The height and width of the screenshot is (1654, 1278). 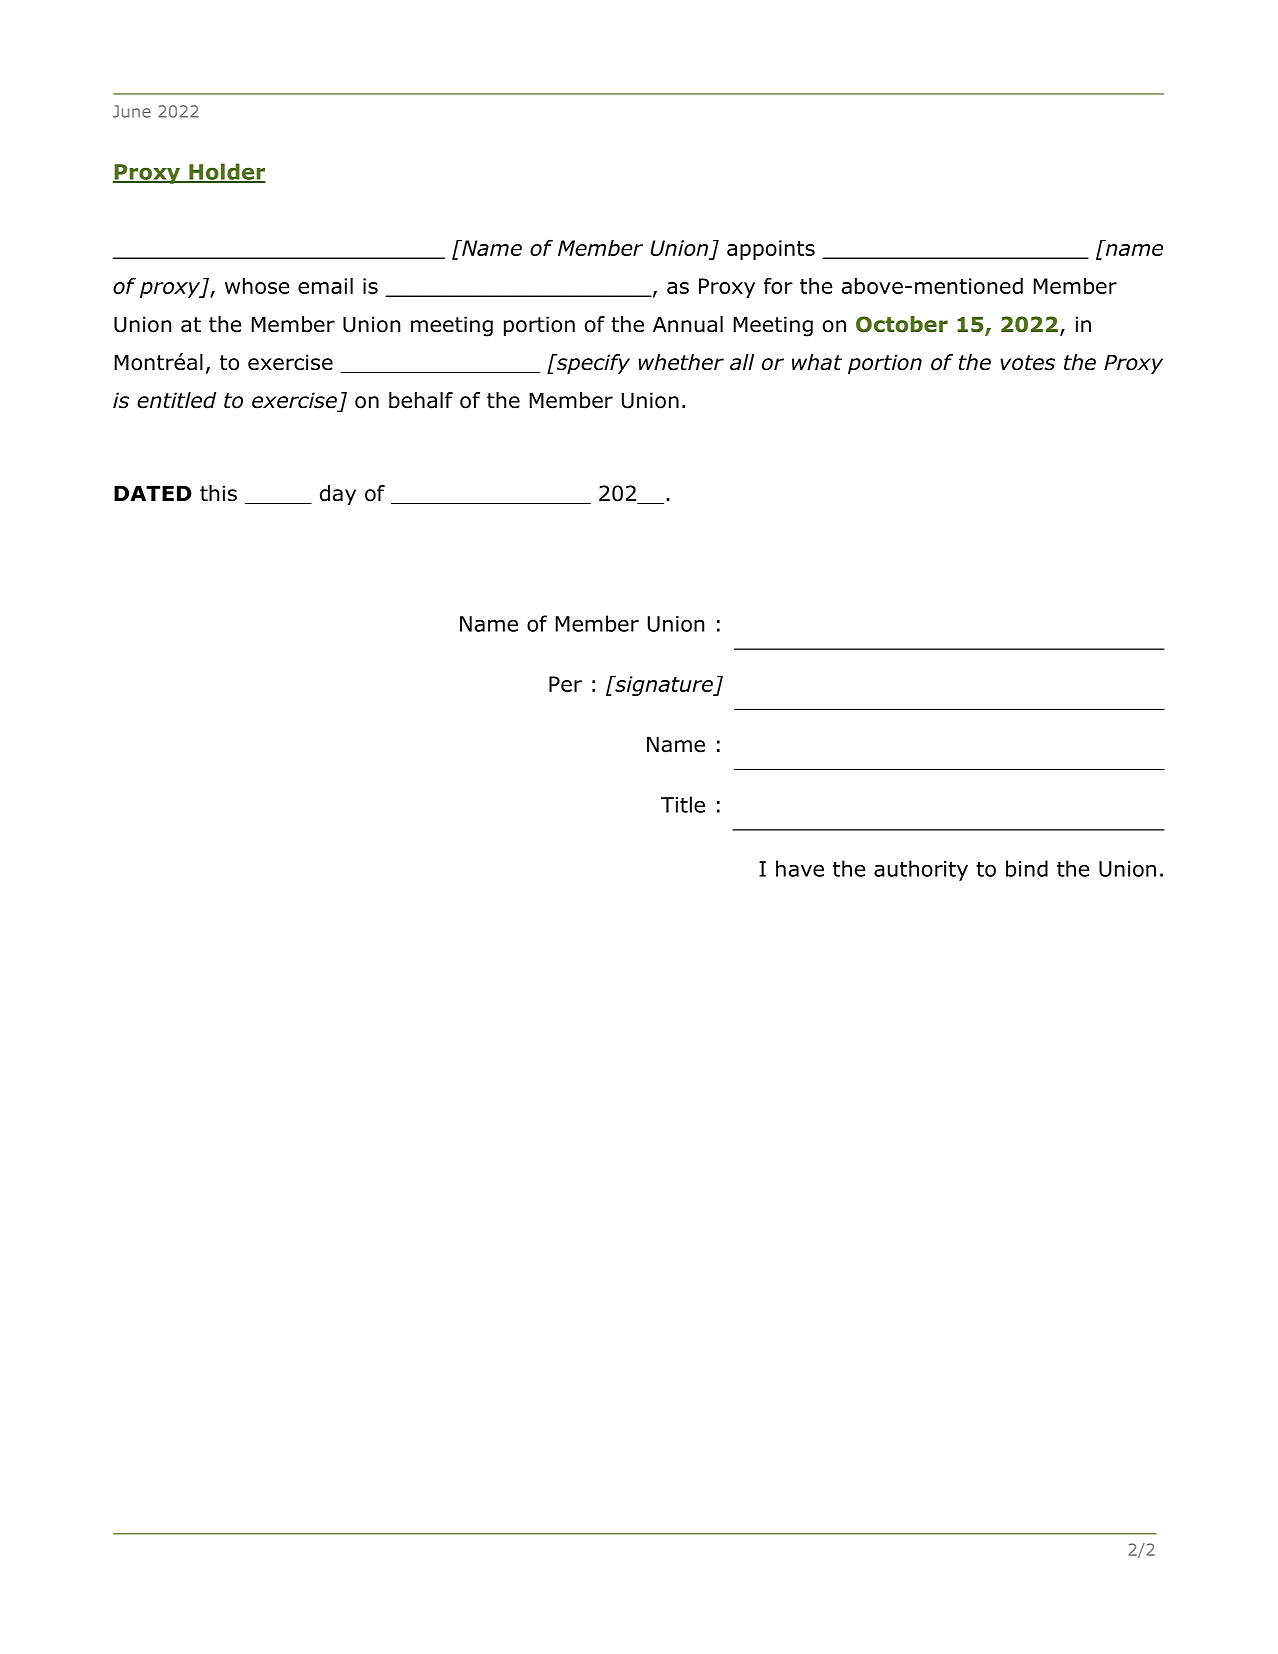 What do you see at coordinates (771, 250) in the screenshot?
I see `appoints` at bounding box center [771, 250].
